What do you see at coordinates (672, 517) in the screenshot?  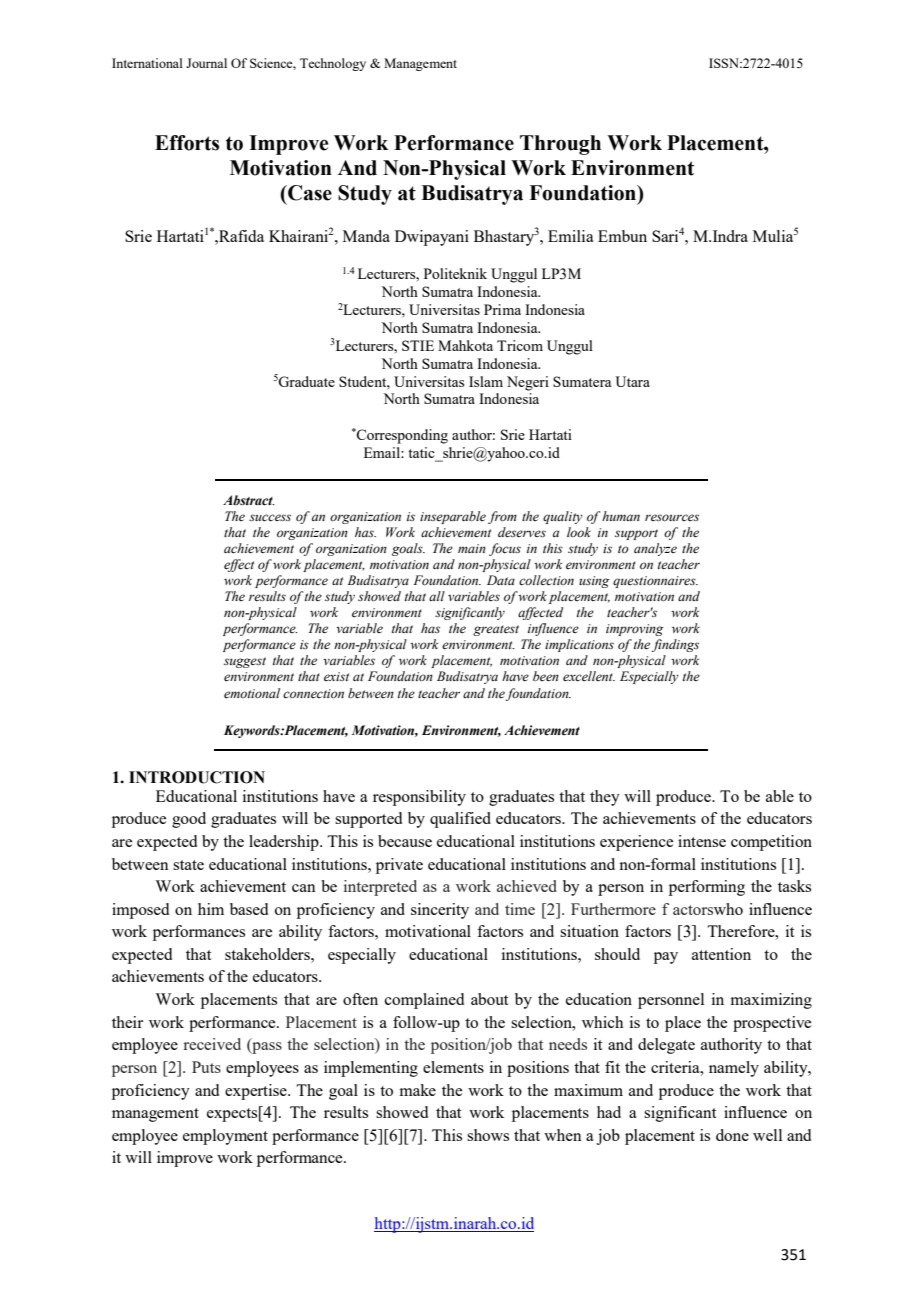 I see `resources` at bounding box center [672, 517].
